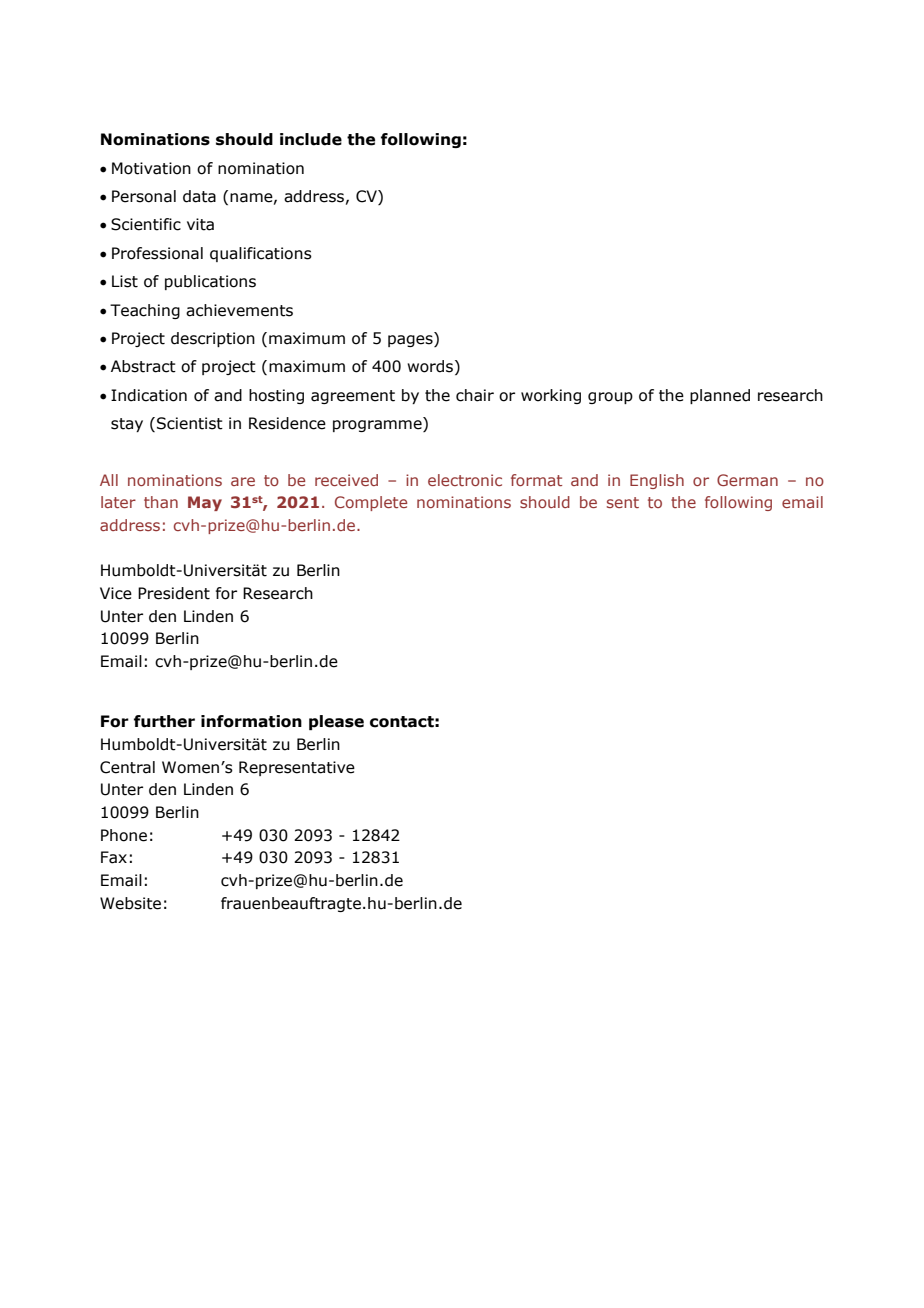  What do you see at coordinates (164, 721) in the document?
I see `further` at bounding box center [164, 721].
